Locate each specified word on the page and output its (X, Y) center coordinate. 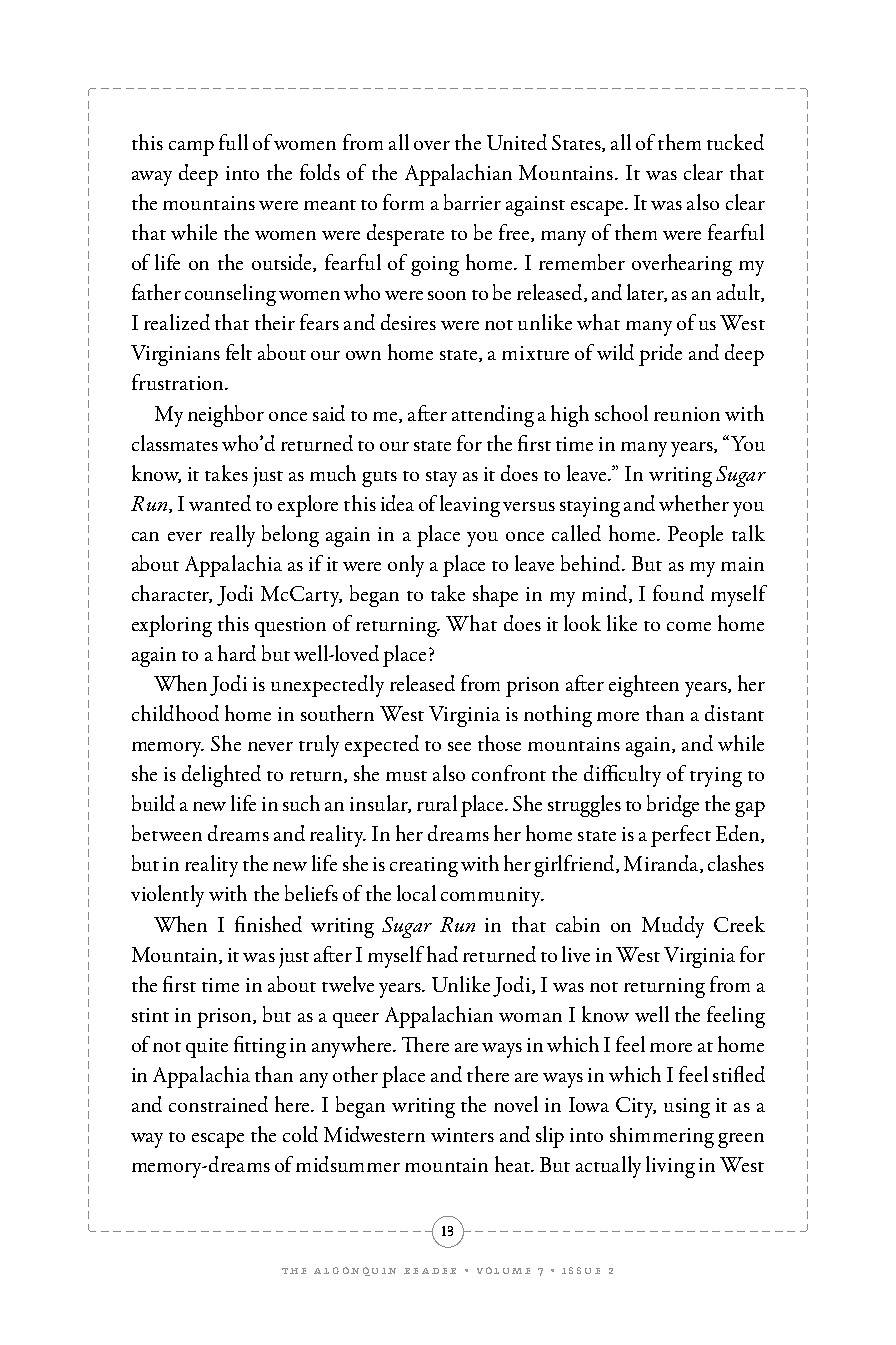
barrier (472, 202)
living (670, 1167)
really (232, 536)
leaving (470, 506)
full (233, 142)
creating (424, 867)
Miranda (662, 864)
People (695, 536)
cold (300, 1134)
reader (430, 1271)
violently (167, 896)
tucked (735, 142)
